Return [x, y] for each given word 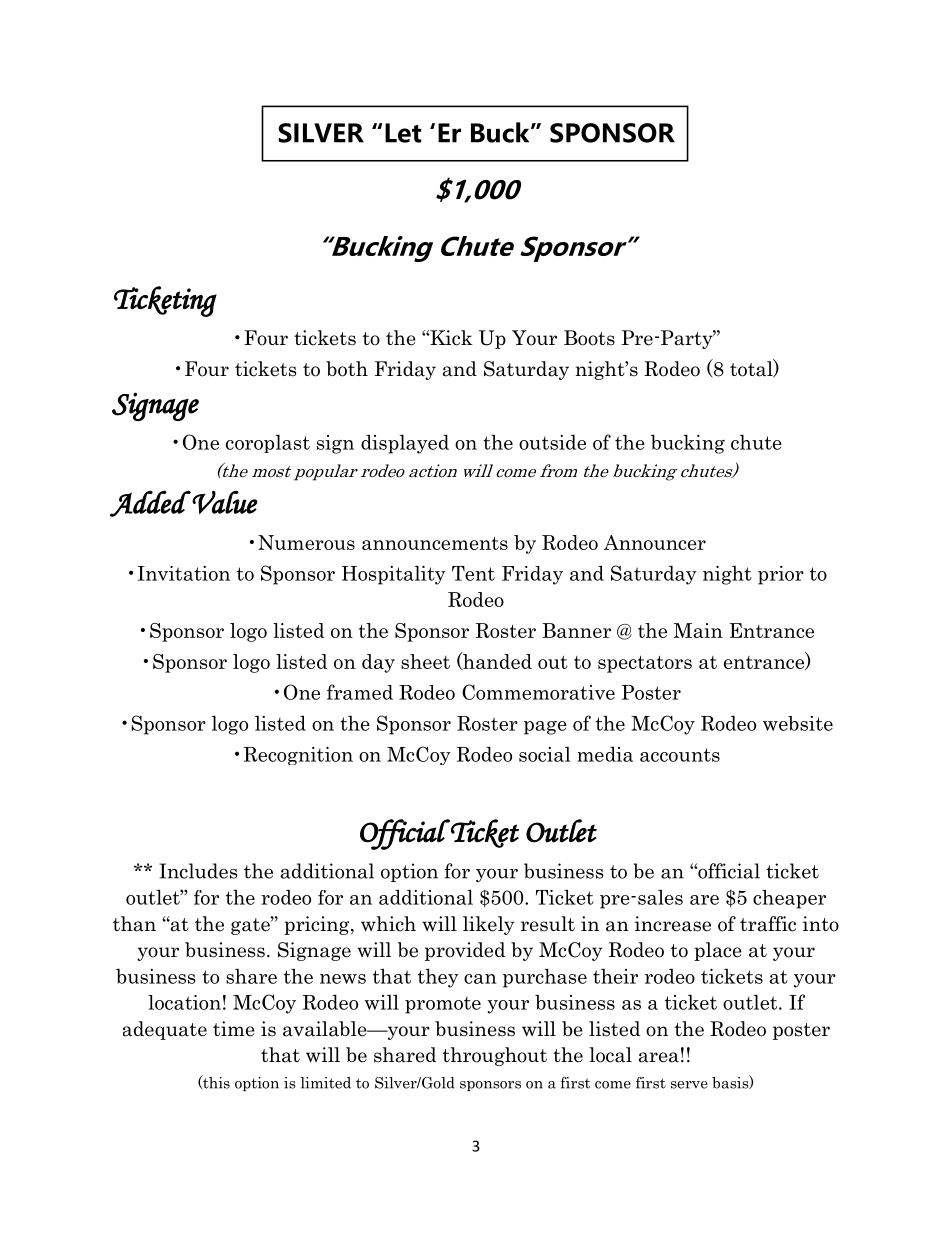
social [544, 754]
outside [552, 442]
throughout [495, 1056]
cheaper [789, 899]
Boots [589, 338]
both [347, 369]
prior [781, 575]
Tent [473, 573]
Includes [198, 871]
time [234, 1029]
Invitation [184, 573]
